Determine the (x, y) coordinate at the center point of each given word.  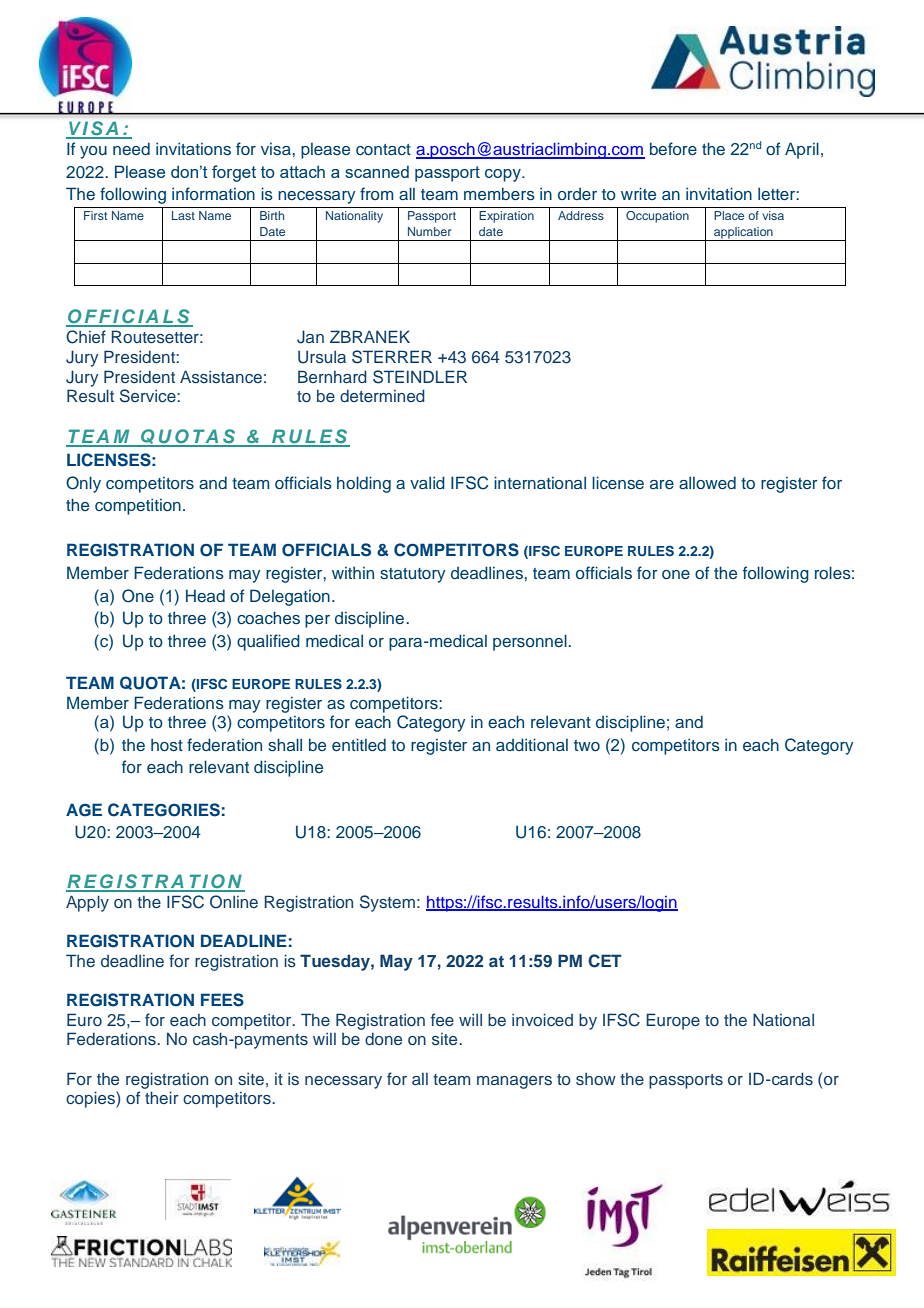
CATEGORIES (164, 810)
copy (504, 175)
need (131, 148)
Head (205, 595)
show (596, 1079)
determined (382, 395)
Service (149, 396)
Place (729, 215)
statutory (413, 575)
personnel (531, 642)
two (587, 745)
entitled (359, 744)
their (162, 1097)
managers (514, 1082)
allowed (707, 482)
